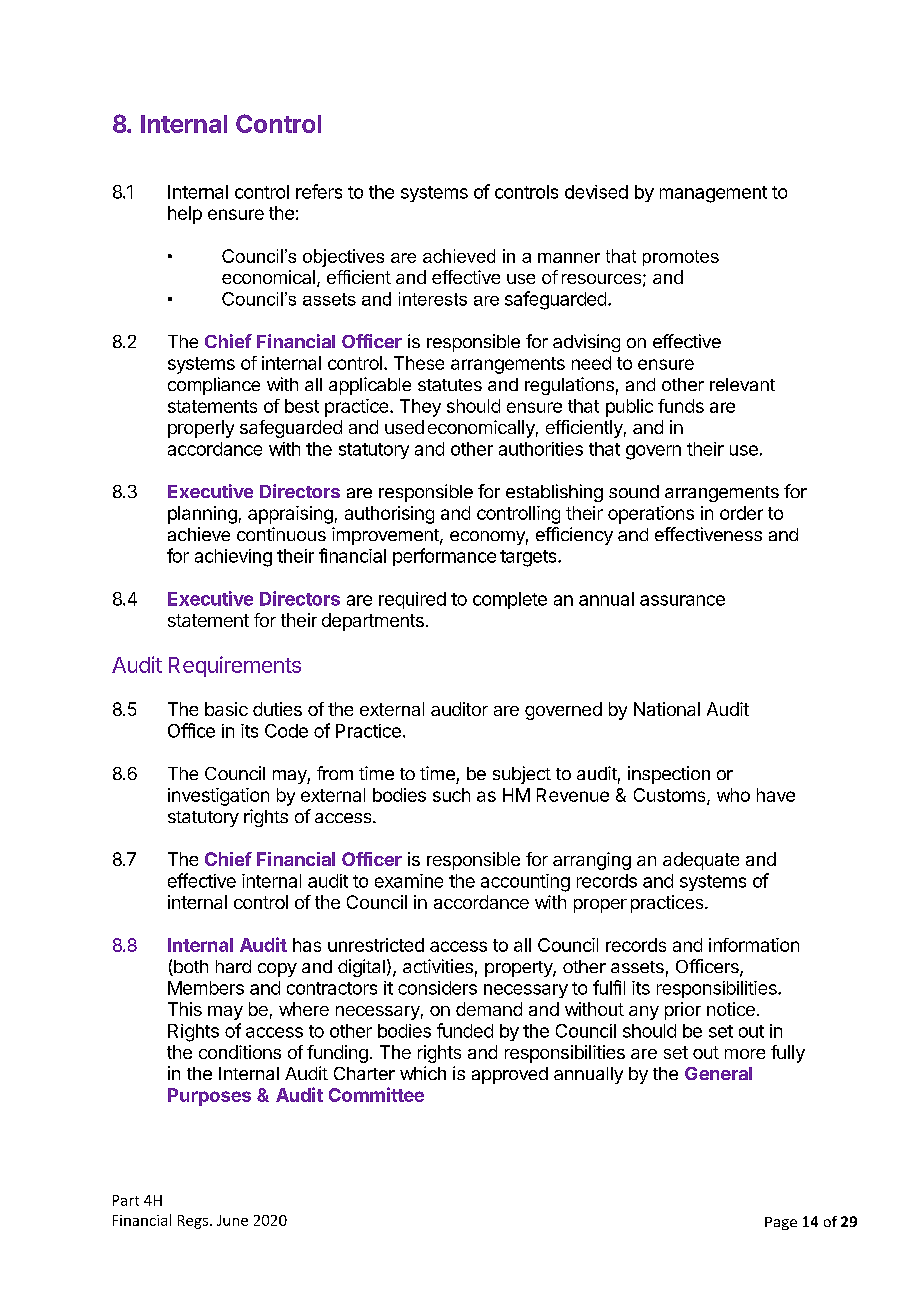  What do you see at coordinates (522, 775) in the document?
I see `subject` at bounding box center [522, 775].
